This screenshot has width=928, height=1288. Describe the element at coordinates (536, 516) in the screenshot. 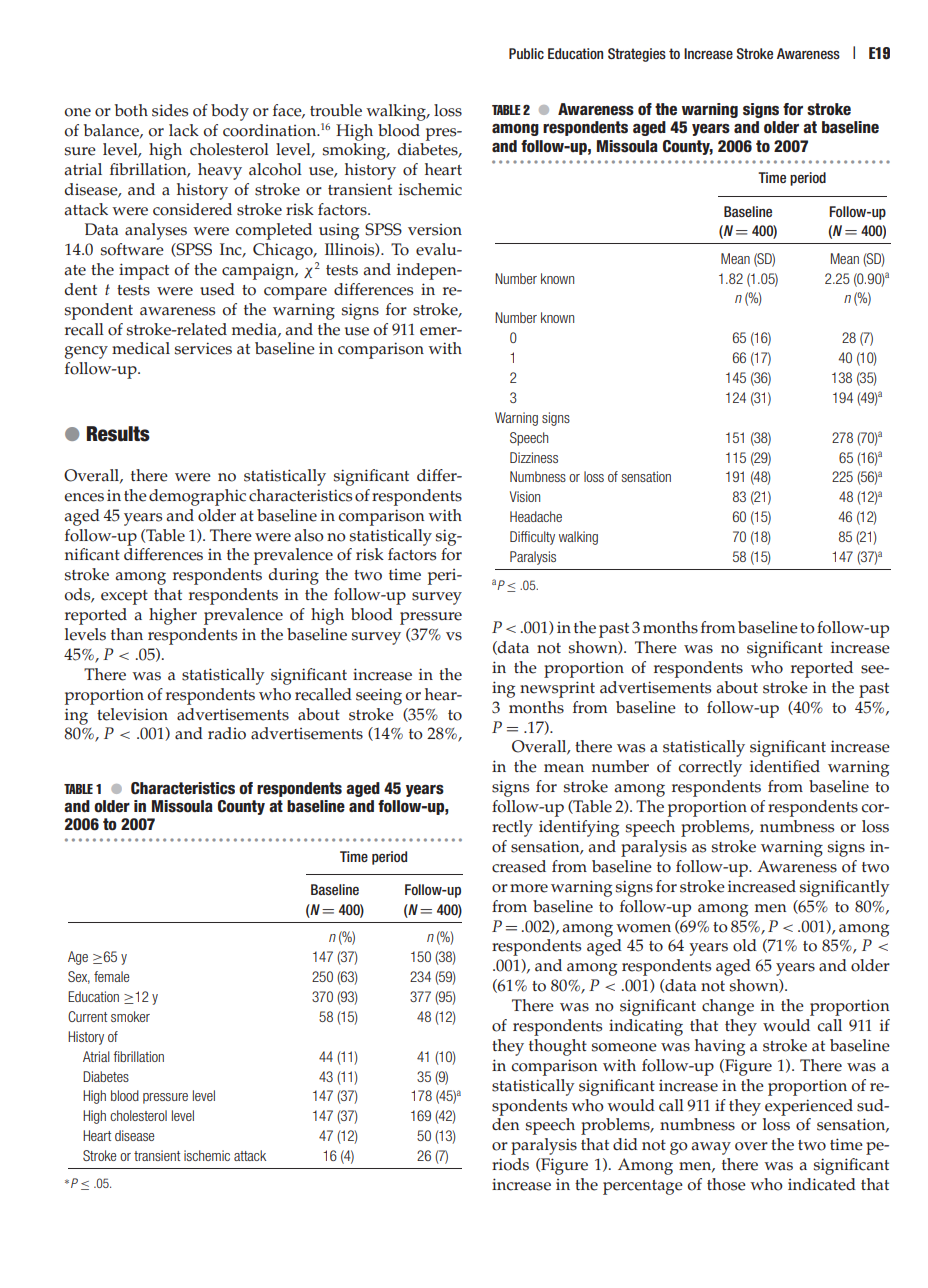

I see `Headache` at that location.
